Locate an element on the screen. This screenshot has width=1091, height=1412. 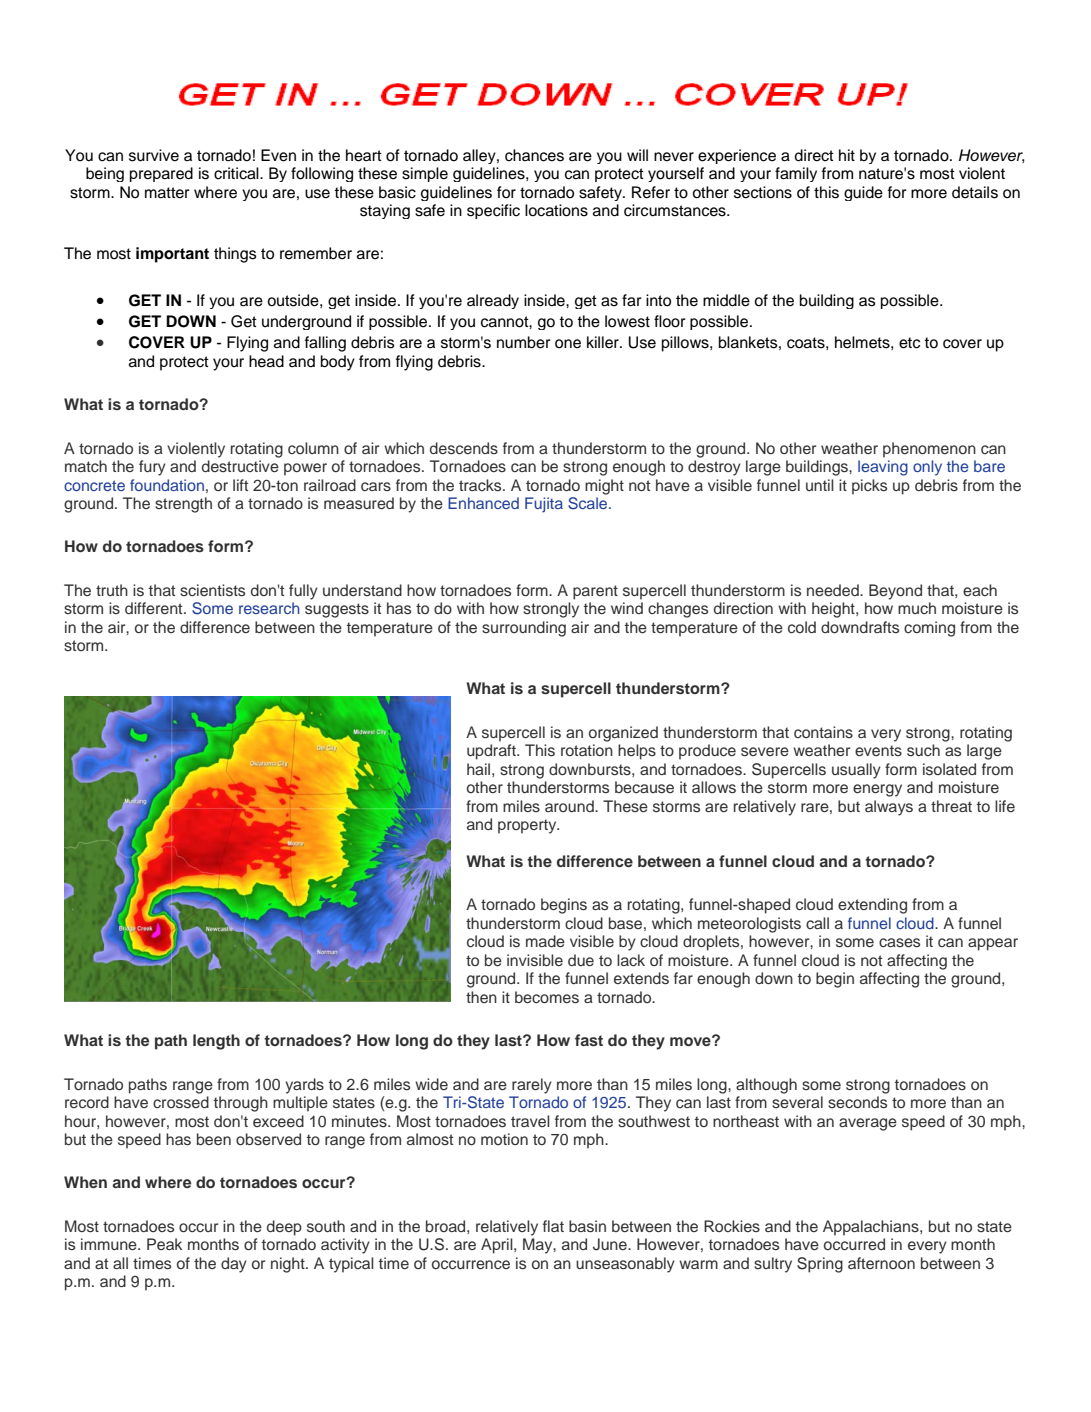
locations is located at coordinates (556, 210).
